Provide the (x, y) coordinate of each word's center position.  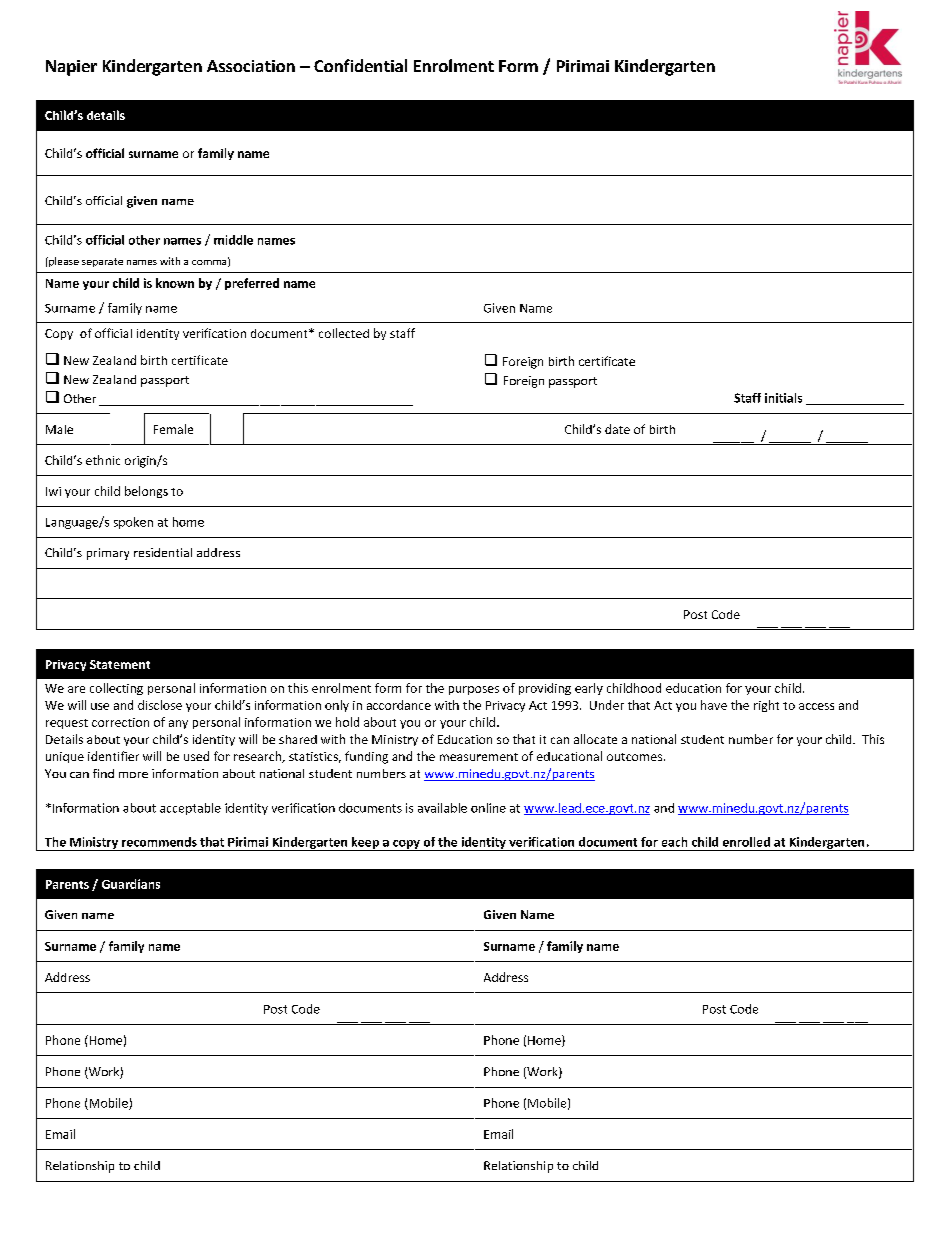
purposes (474, 690)
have (714, 705)
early (589, 689)
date (617, 429)
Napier (71, 68)
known (175, 283)
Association (251, 66)
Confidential (360, 65)
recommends (159, 842)
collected (344, 333)
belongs (146, 492)
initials (783, 398)
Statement (120, 664)
